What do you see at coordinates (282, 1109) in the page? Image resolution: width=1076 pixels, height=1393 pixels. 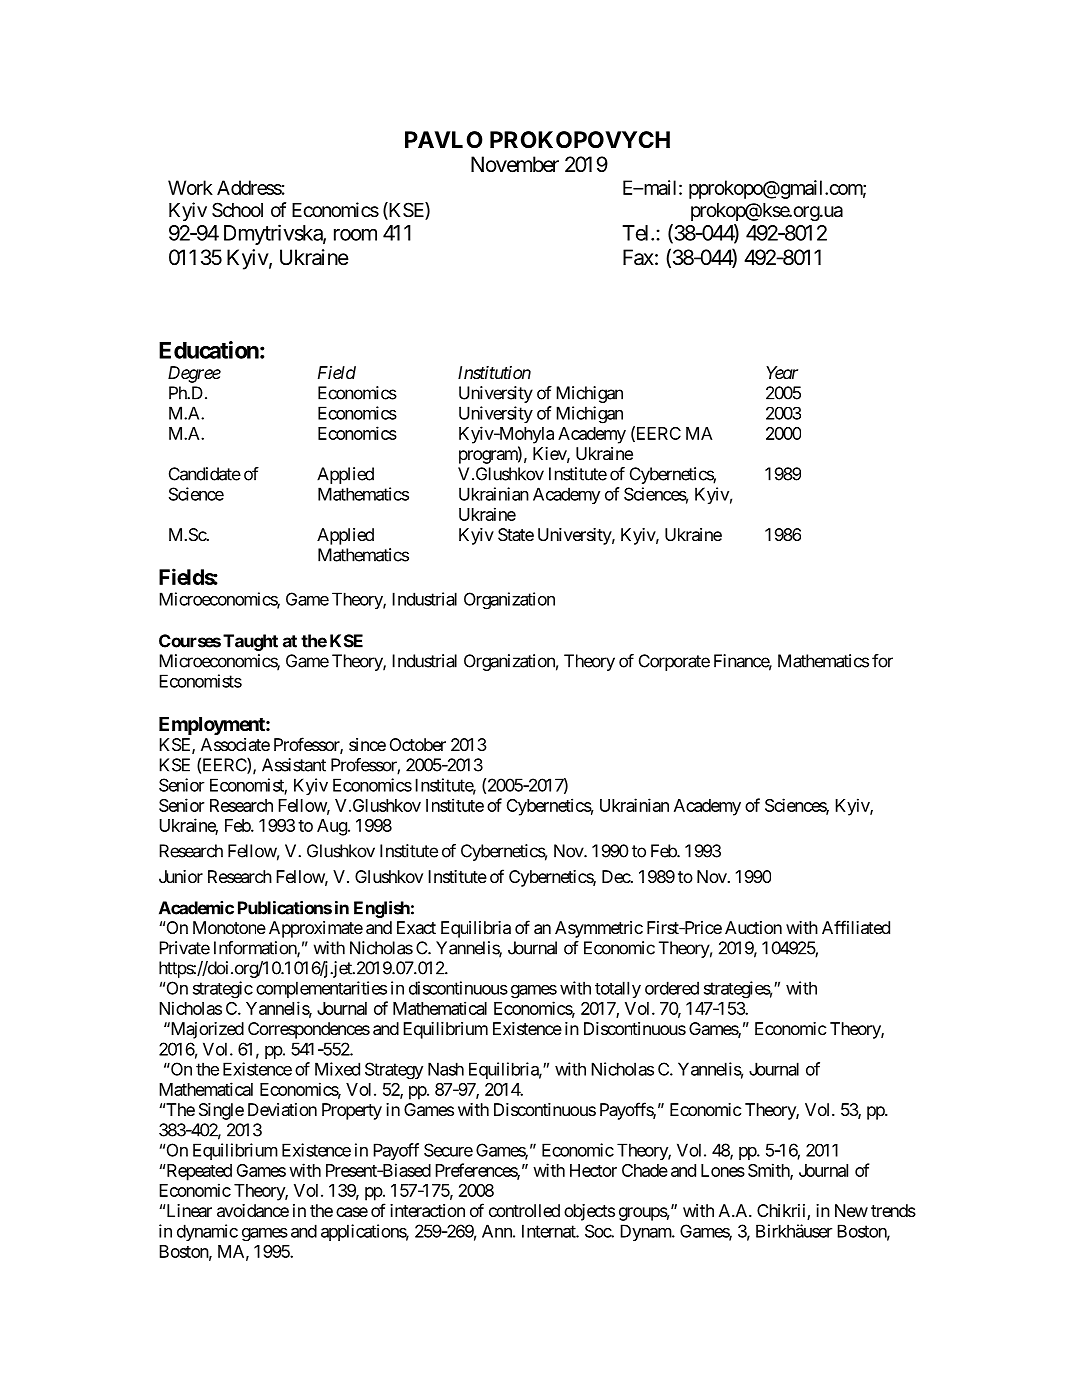 I see `Deviation` at bounding box center [282, 1109].
